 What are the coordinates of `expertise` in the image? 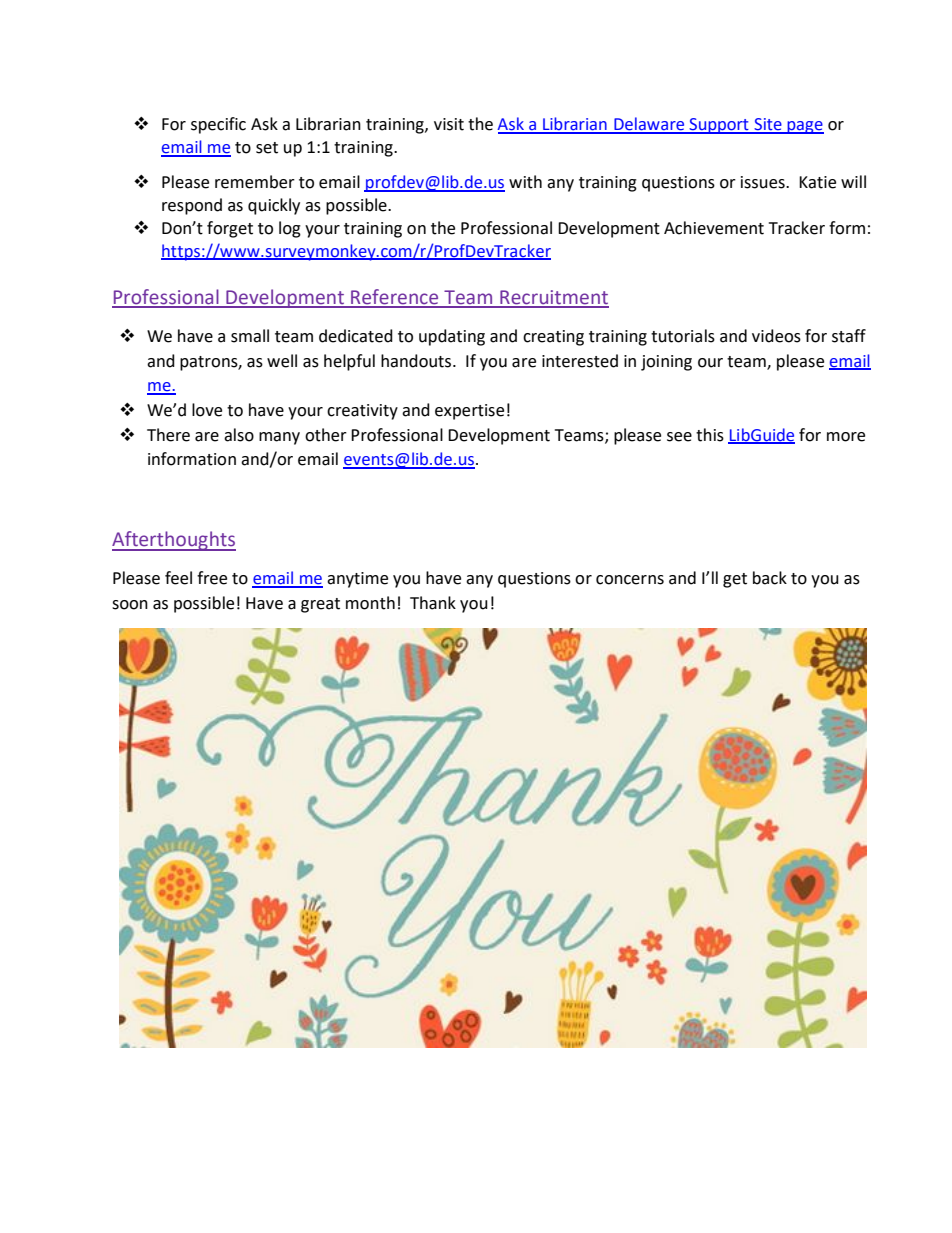 It's located at (469, 412).
